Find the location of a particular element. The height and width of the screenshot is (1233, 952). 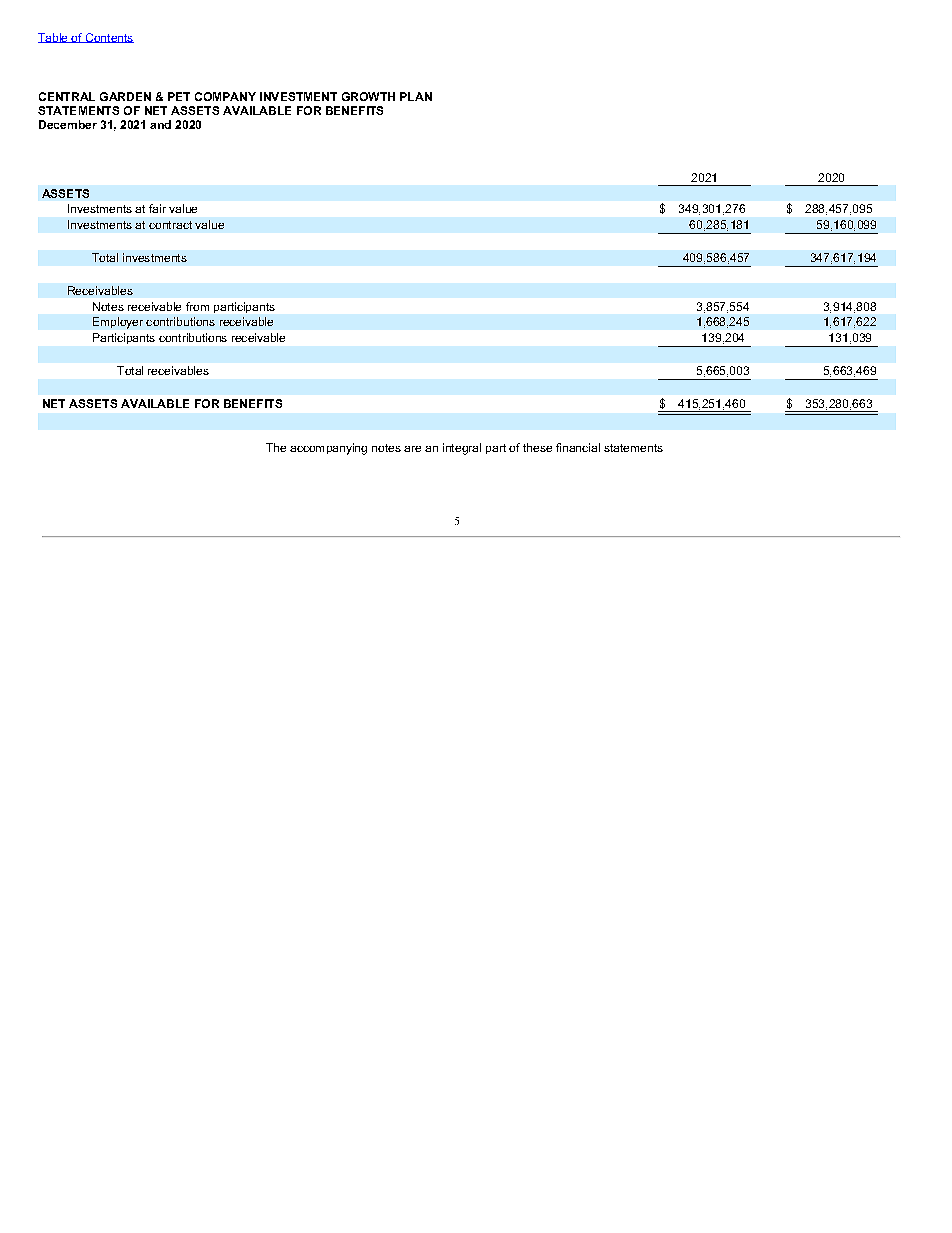

fair is located at coordinates (157, 208).
